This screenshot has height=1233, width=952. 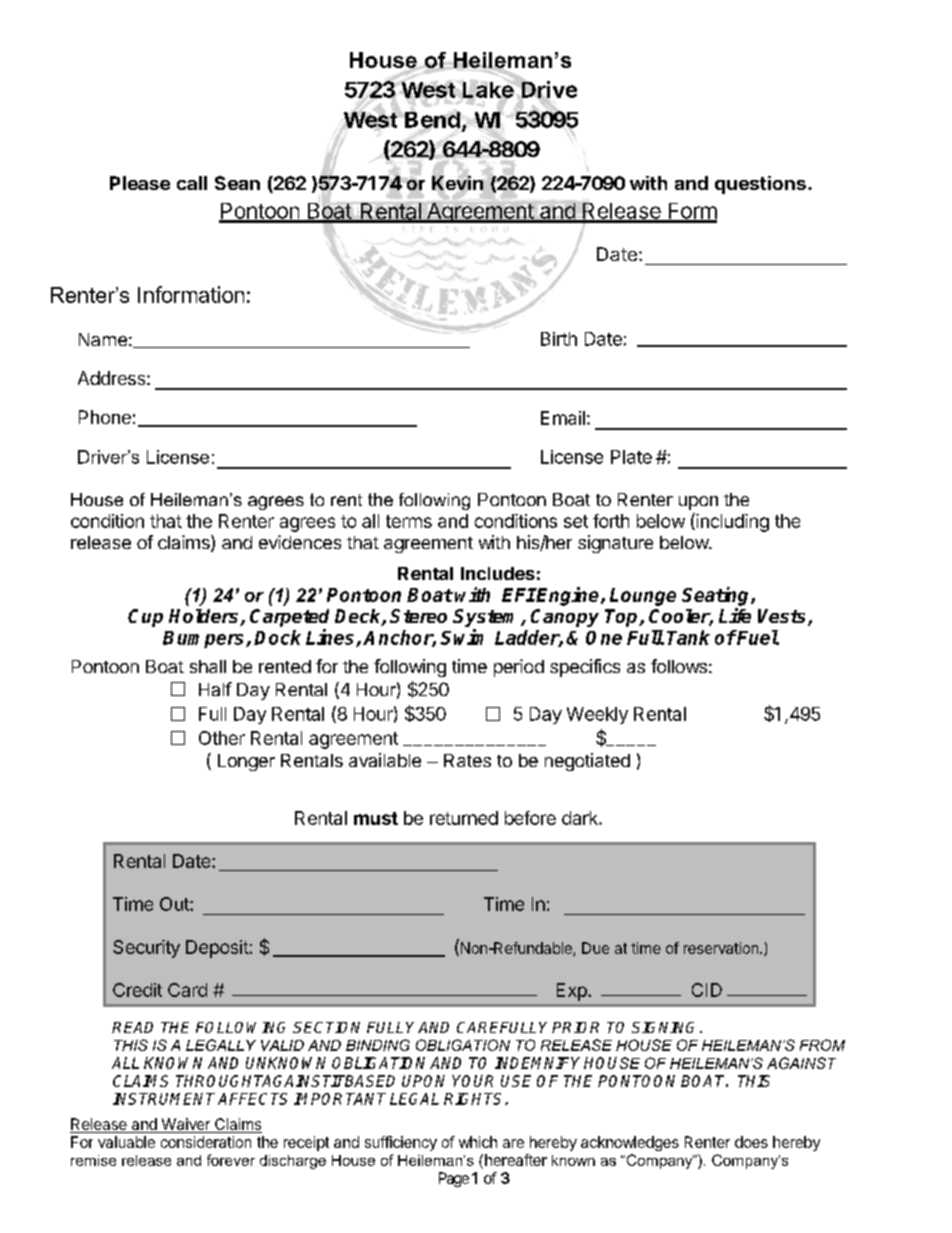 I want to click on Bend, so click(x=432, y=119).
